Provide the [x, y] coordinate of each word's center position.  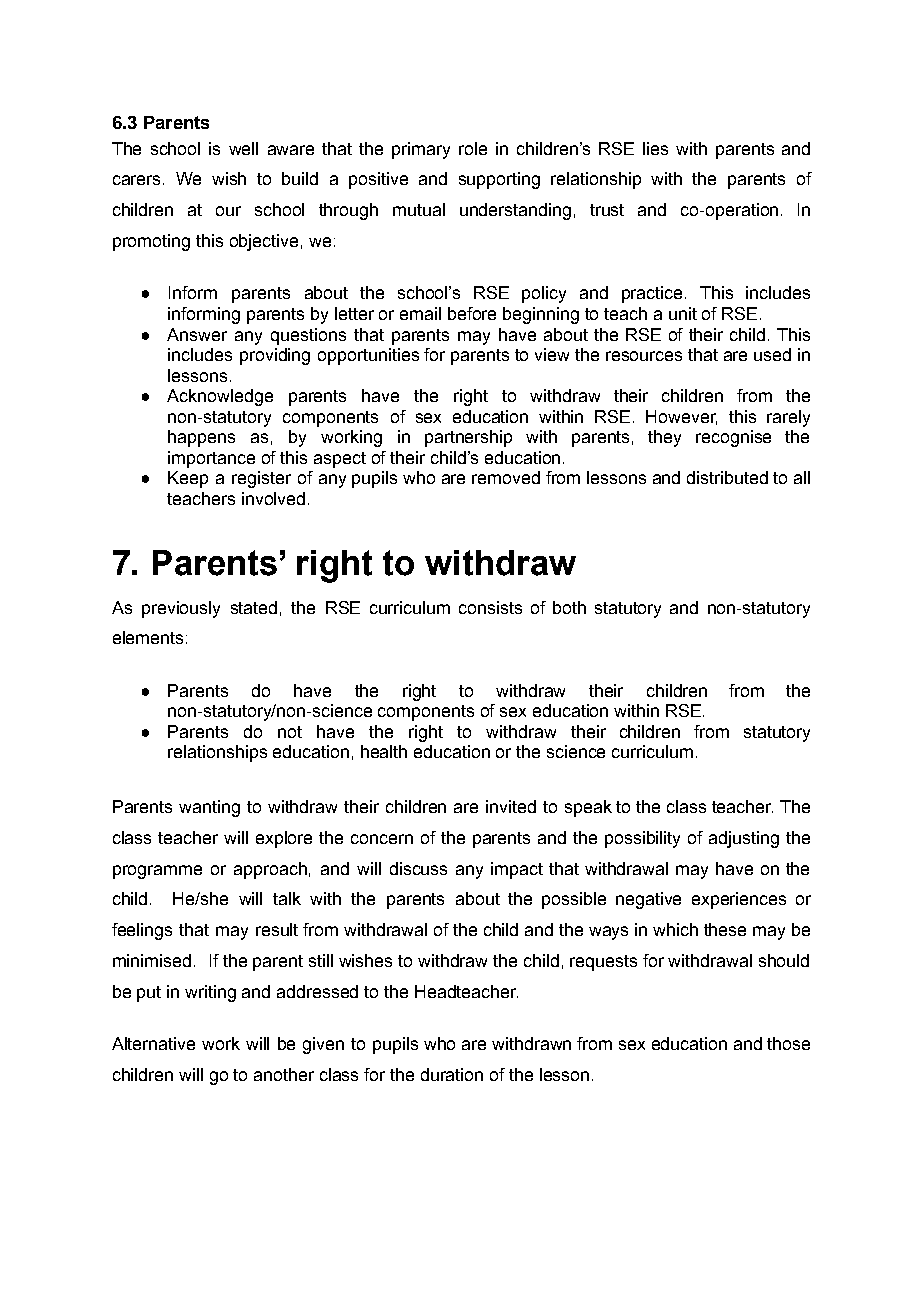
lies [655, 148]
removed [506, 477]
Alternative [153, 1043]
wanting [209, 808]
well [243, 148]
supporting [499, 180]
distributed [727, 477]
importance [211, 459]
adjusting [744, 839]
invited [511, 806]
